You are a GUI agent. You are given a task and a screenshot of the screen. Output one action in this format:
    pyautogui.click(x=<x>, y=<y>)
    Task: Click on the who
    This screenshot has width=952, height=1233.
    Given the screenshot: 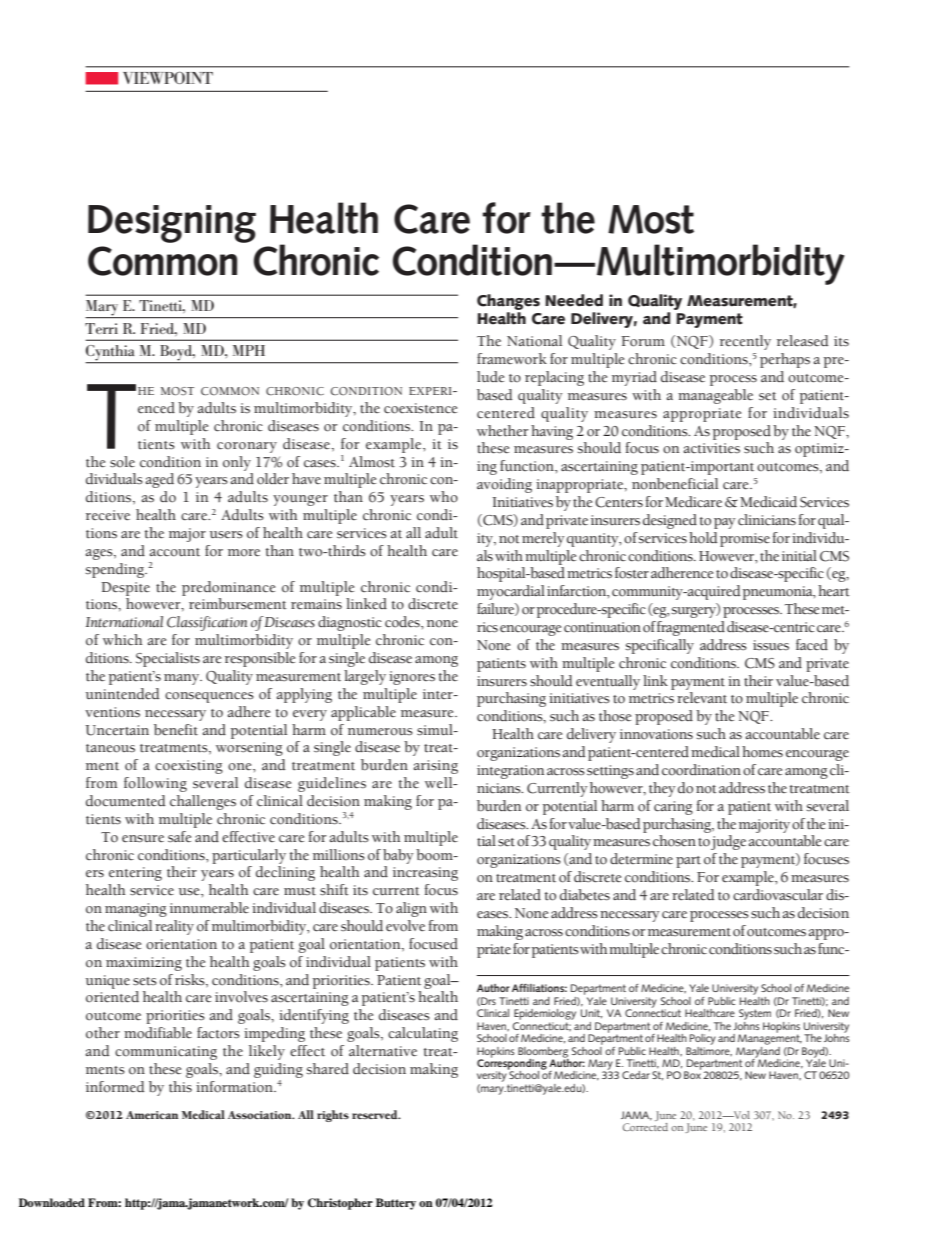 What is the action you would take?
    pyautogui.click(x=444, y=497)
